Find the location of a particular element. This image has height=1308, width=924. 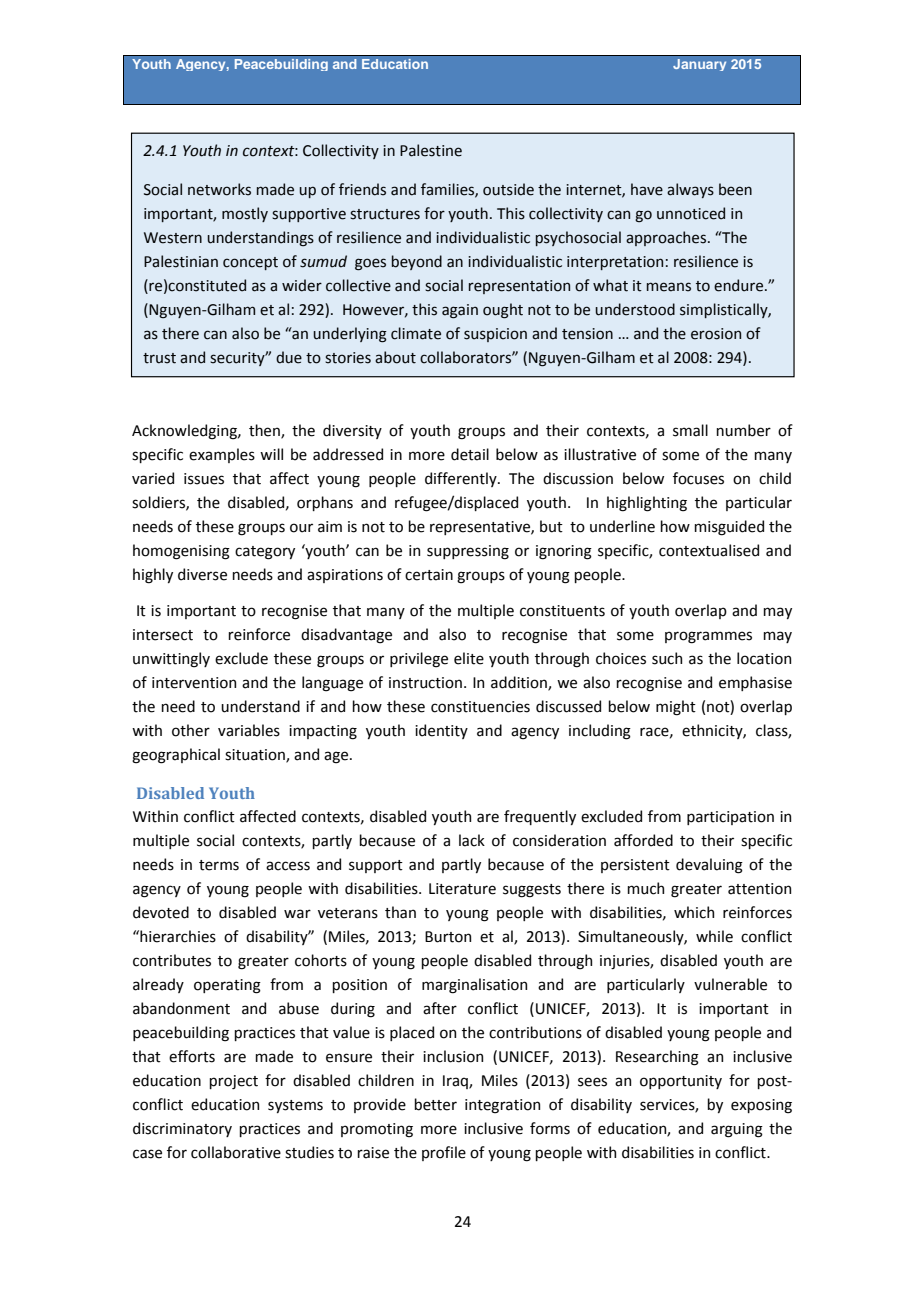

collaborative is located at coordinates (236, 1152).
